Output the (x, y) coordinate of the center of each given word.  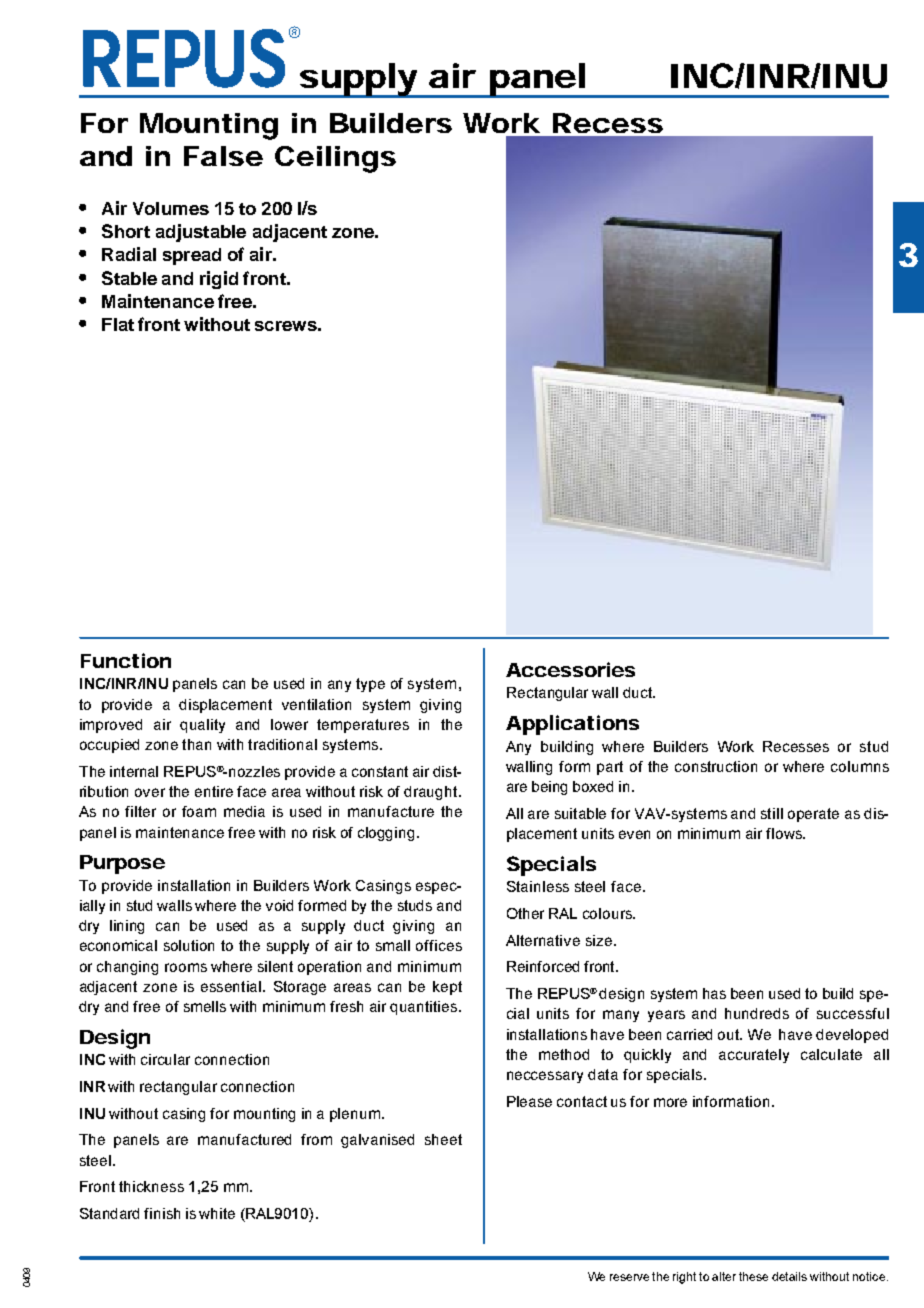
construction (716, 766)
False (223, 156)
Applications (572, 725)
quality (202, 726)
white (217, 1213)
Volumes (171, 208)
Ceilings (335, 159)
